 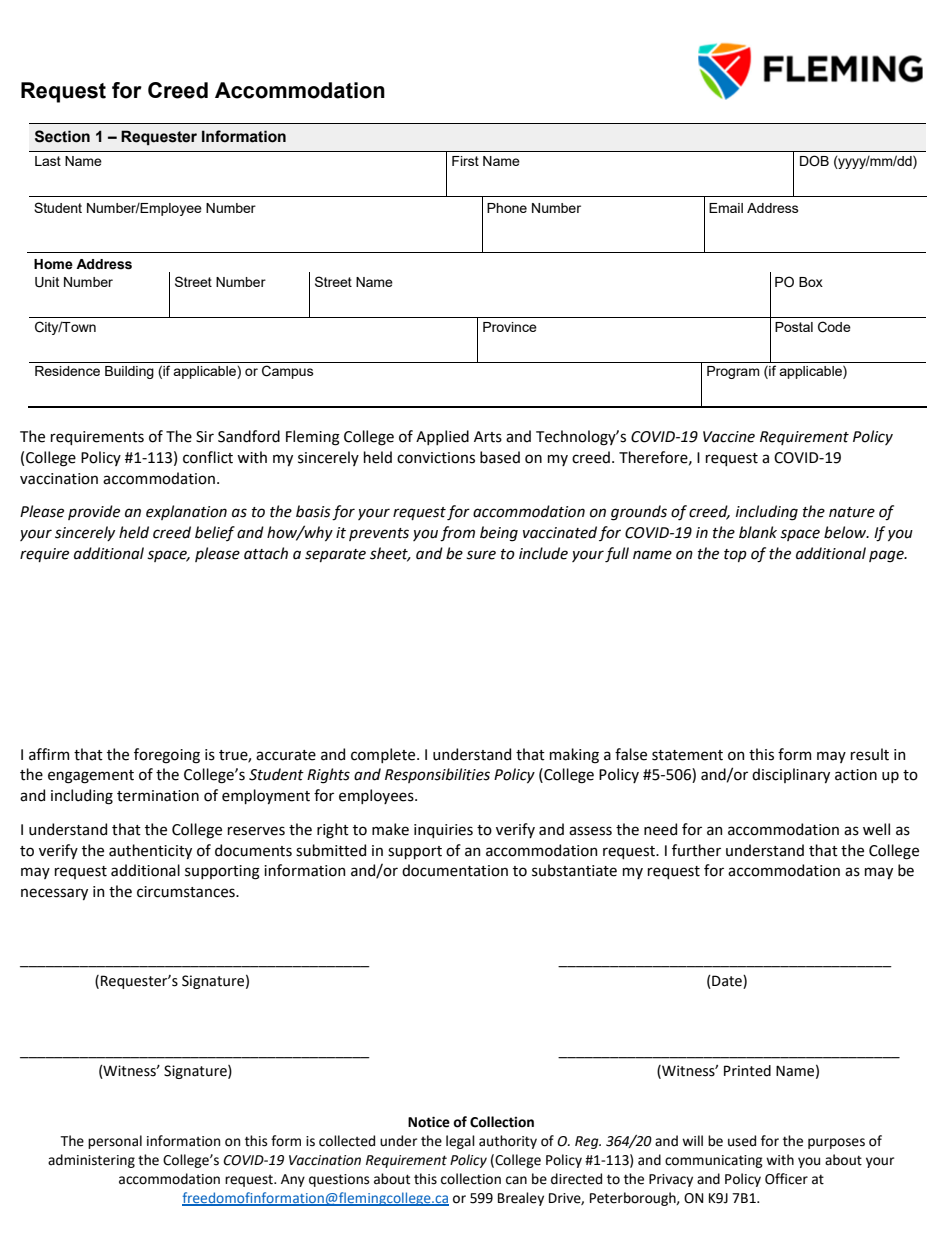 What do you see at coordinates (696, 850) in the screenshot?
I see `further` at bounding box center [696, 850].
